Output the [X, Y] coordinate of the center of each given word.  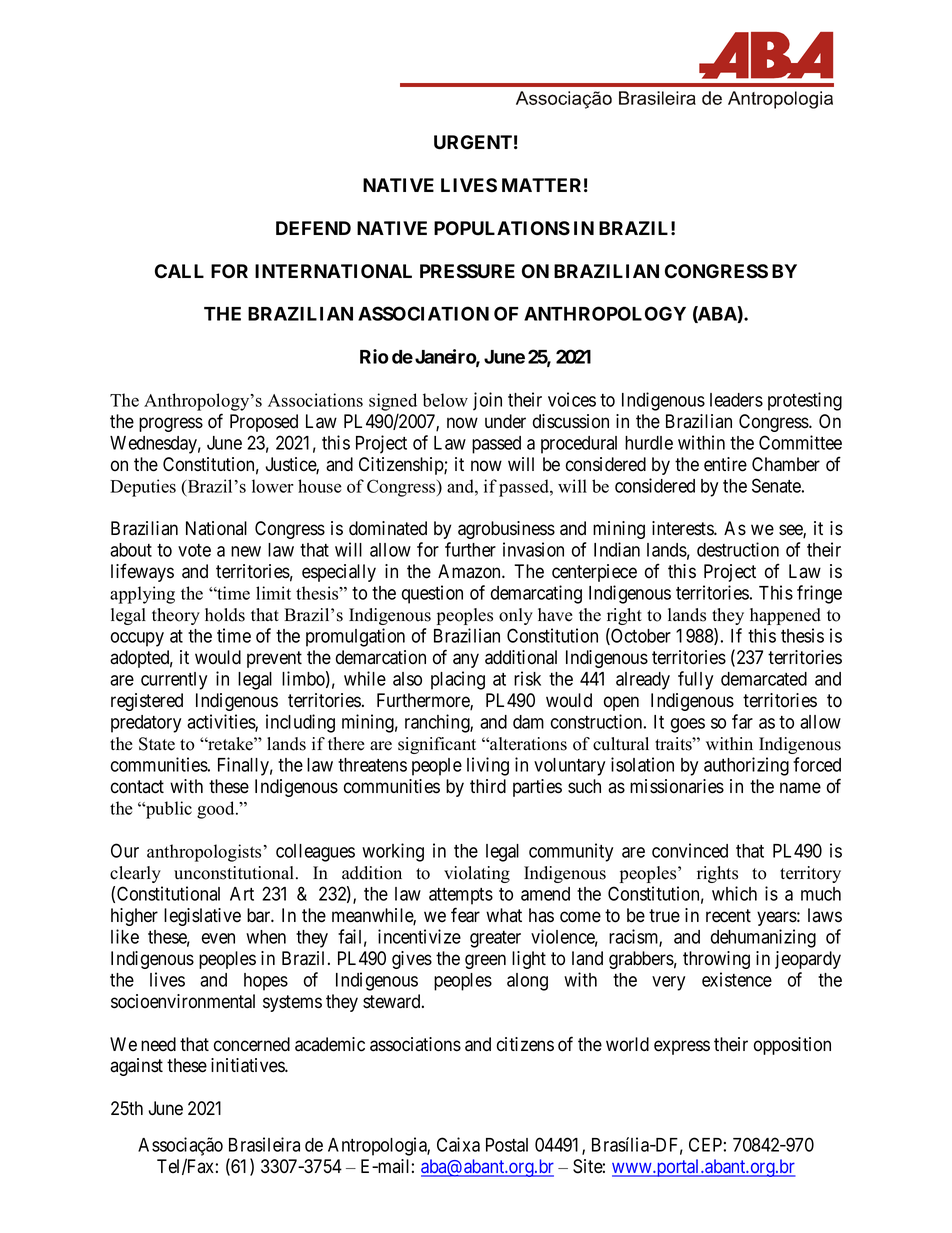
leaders [736, 400]
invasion [533, 549]
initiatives [248, 1065]
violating [477, 874]
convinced [690, 850]
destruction [738, 549]
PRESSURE [467, 271]
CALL [179, 271]
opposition [792, 1046]
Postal [507, 1145]
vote [194, 550]
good [217, 810]
